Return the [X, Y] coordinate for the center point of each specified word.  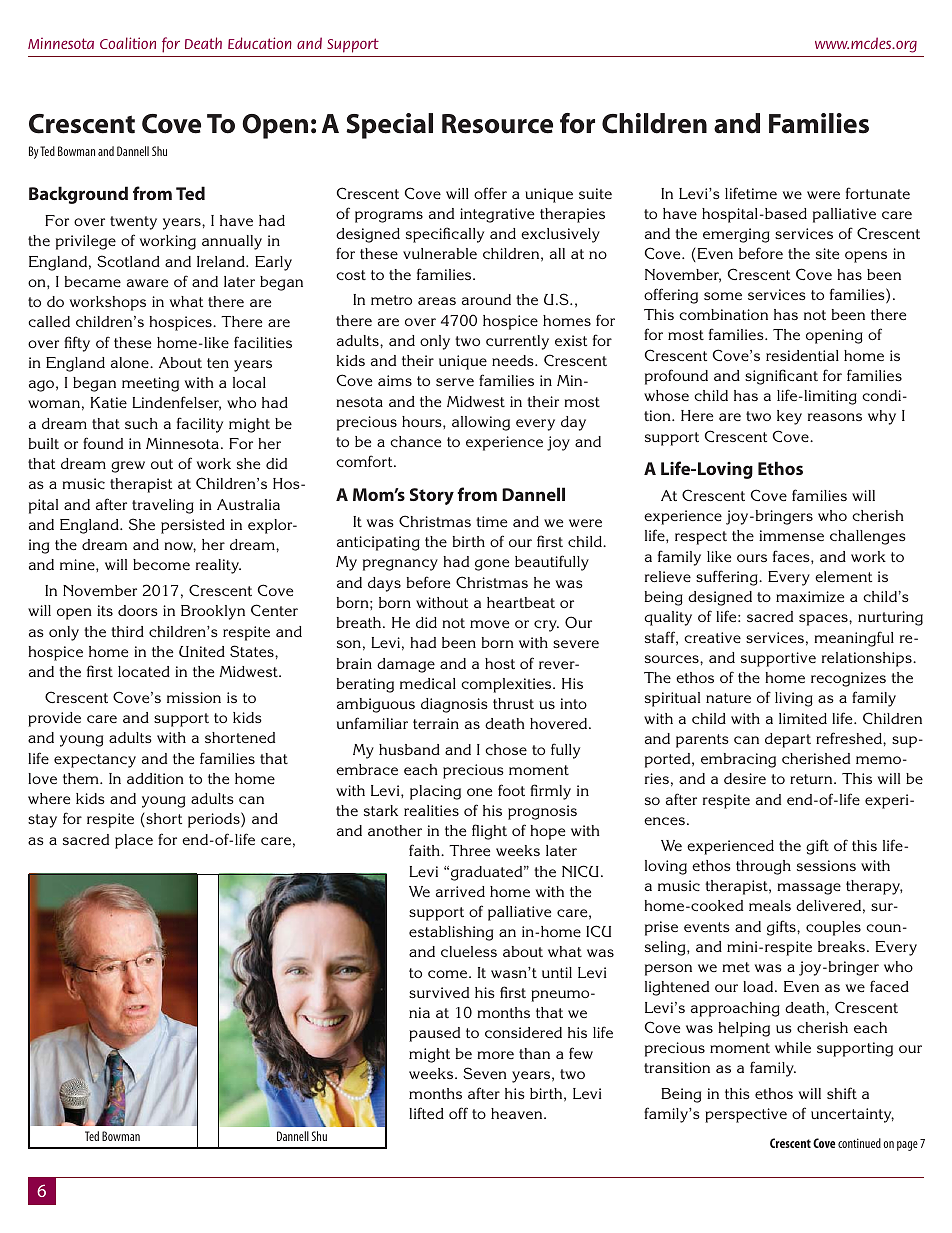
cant [802, 376]
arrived [460, 891]
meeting [150, 384]
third [127, 631]
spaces [824, 620]
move [489, 624]
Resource [497, 124]
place [134, 841]
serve [455, 382]
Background [78, 195]
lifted [426, 1113]
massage [809, 889]
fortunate [878, 193]
